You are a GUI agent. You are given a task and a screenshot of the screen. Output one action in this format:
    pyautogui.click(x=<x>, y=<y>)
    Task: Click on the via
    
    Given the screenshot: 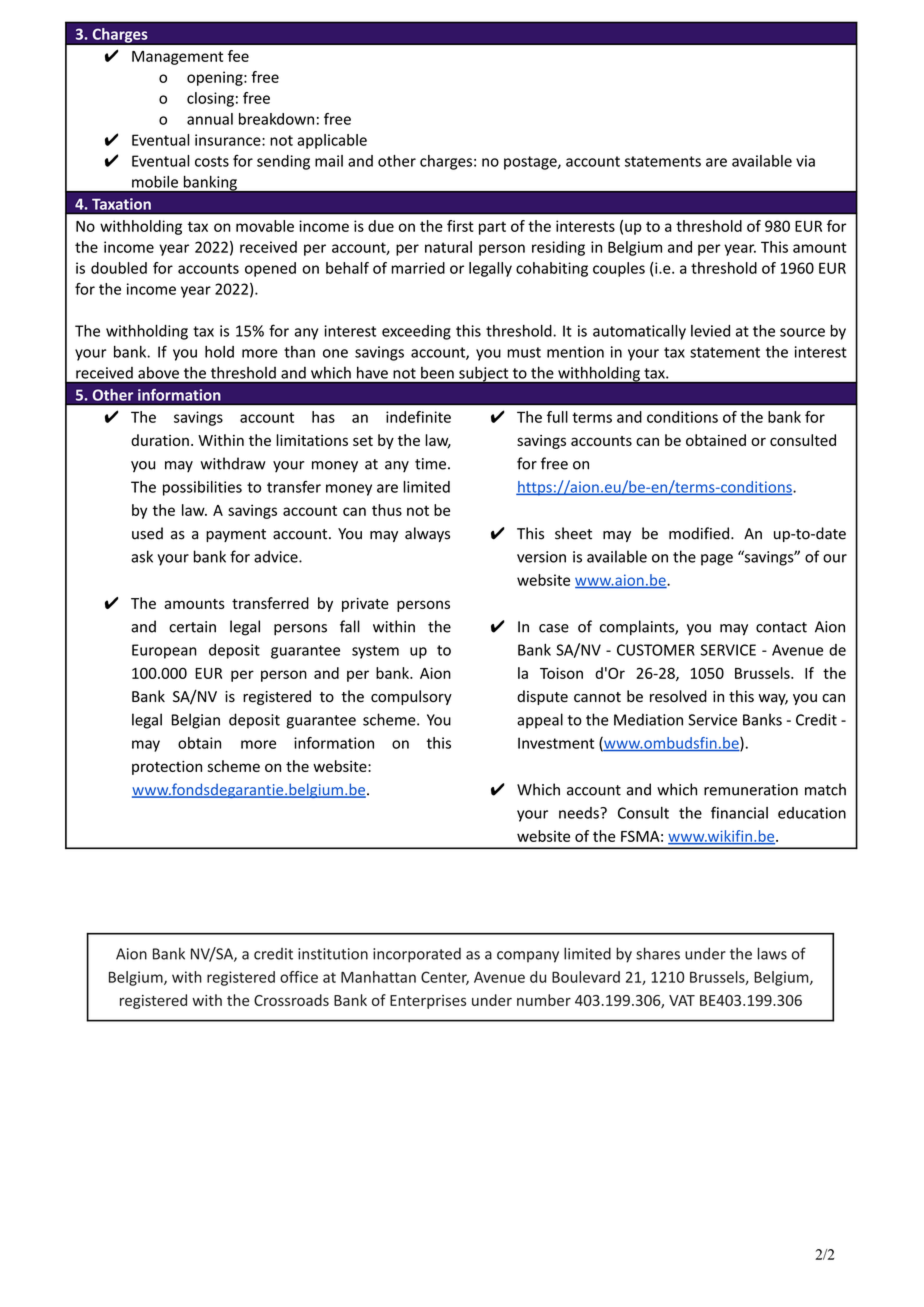 What is the action you would take?
    pyautogui.click(x=805, y=161)
